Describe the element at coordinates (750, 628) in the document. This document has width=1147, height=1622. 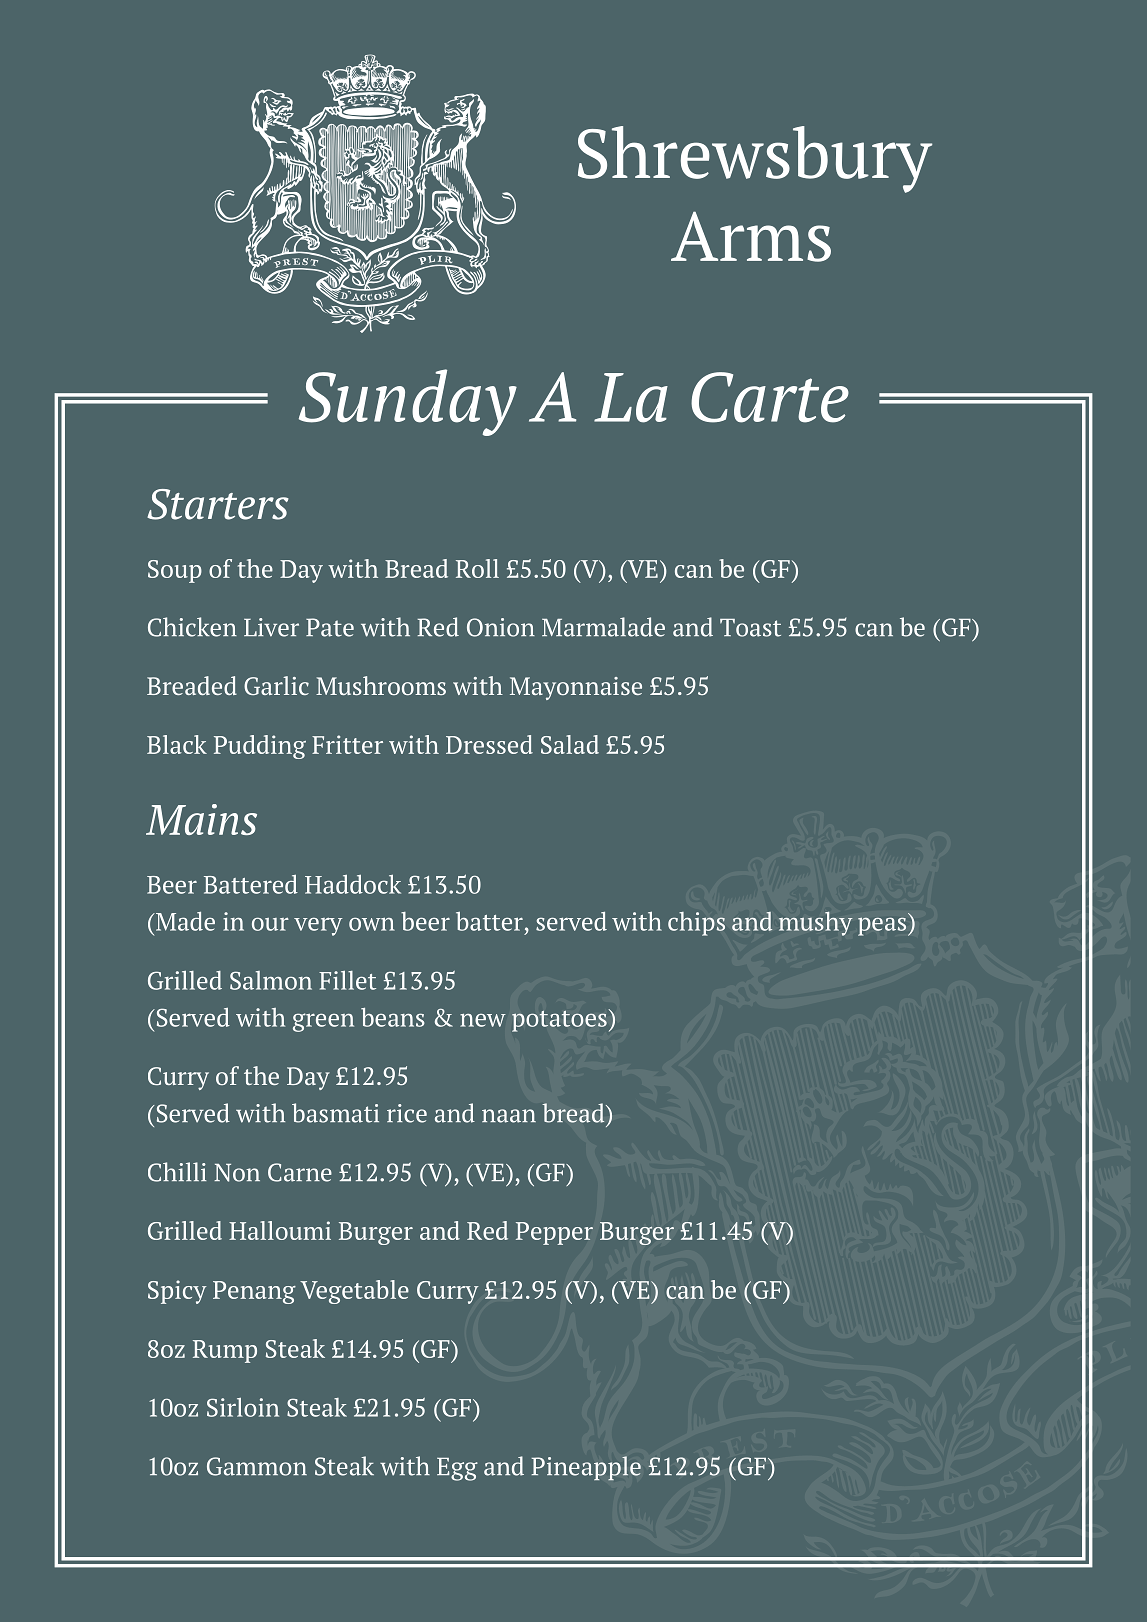
I see `Toast` at that location.
